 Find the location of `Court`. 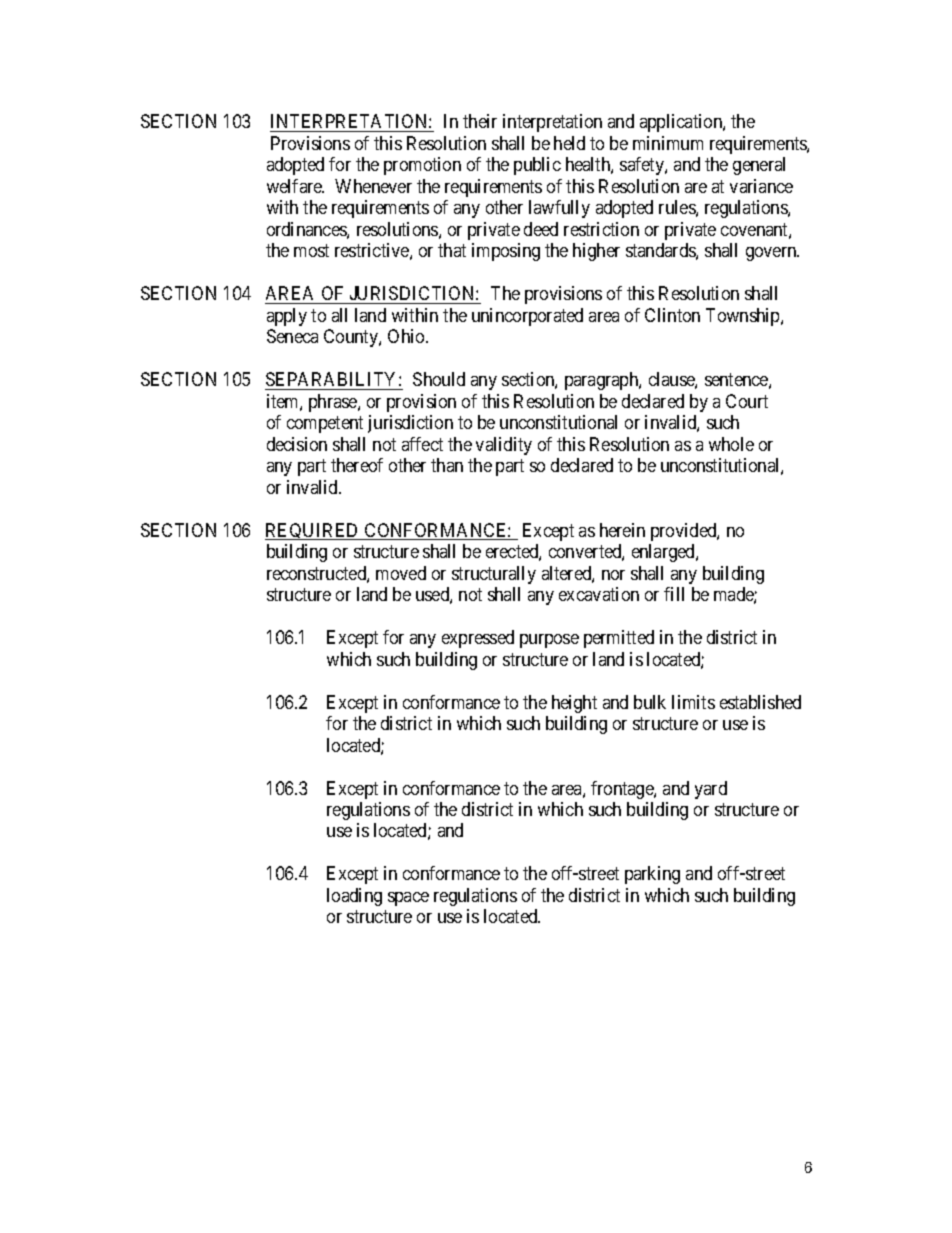

Court is located at coordinates (747, 401).
